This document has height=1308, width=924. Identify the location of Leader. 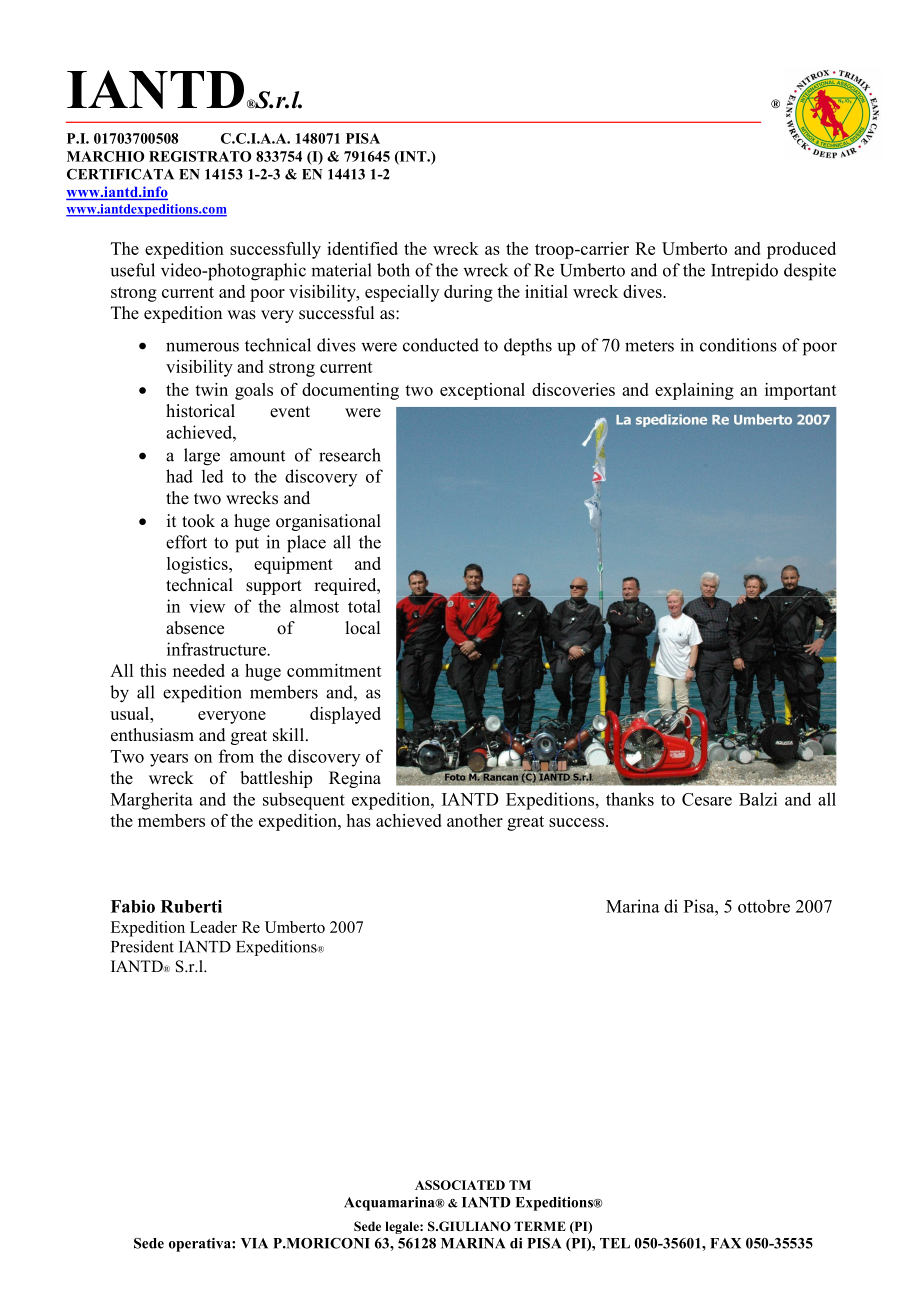
(213, 927).
